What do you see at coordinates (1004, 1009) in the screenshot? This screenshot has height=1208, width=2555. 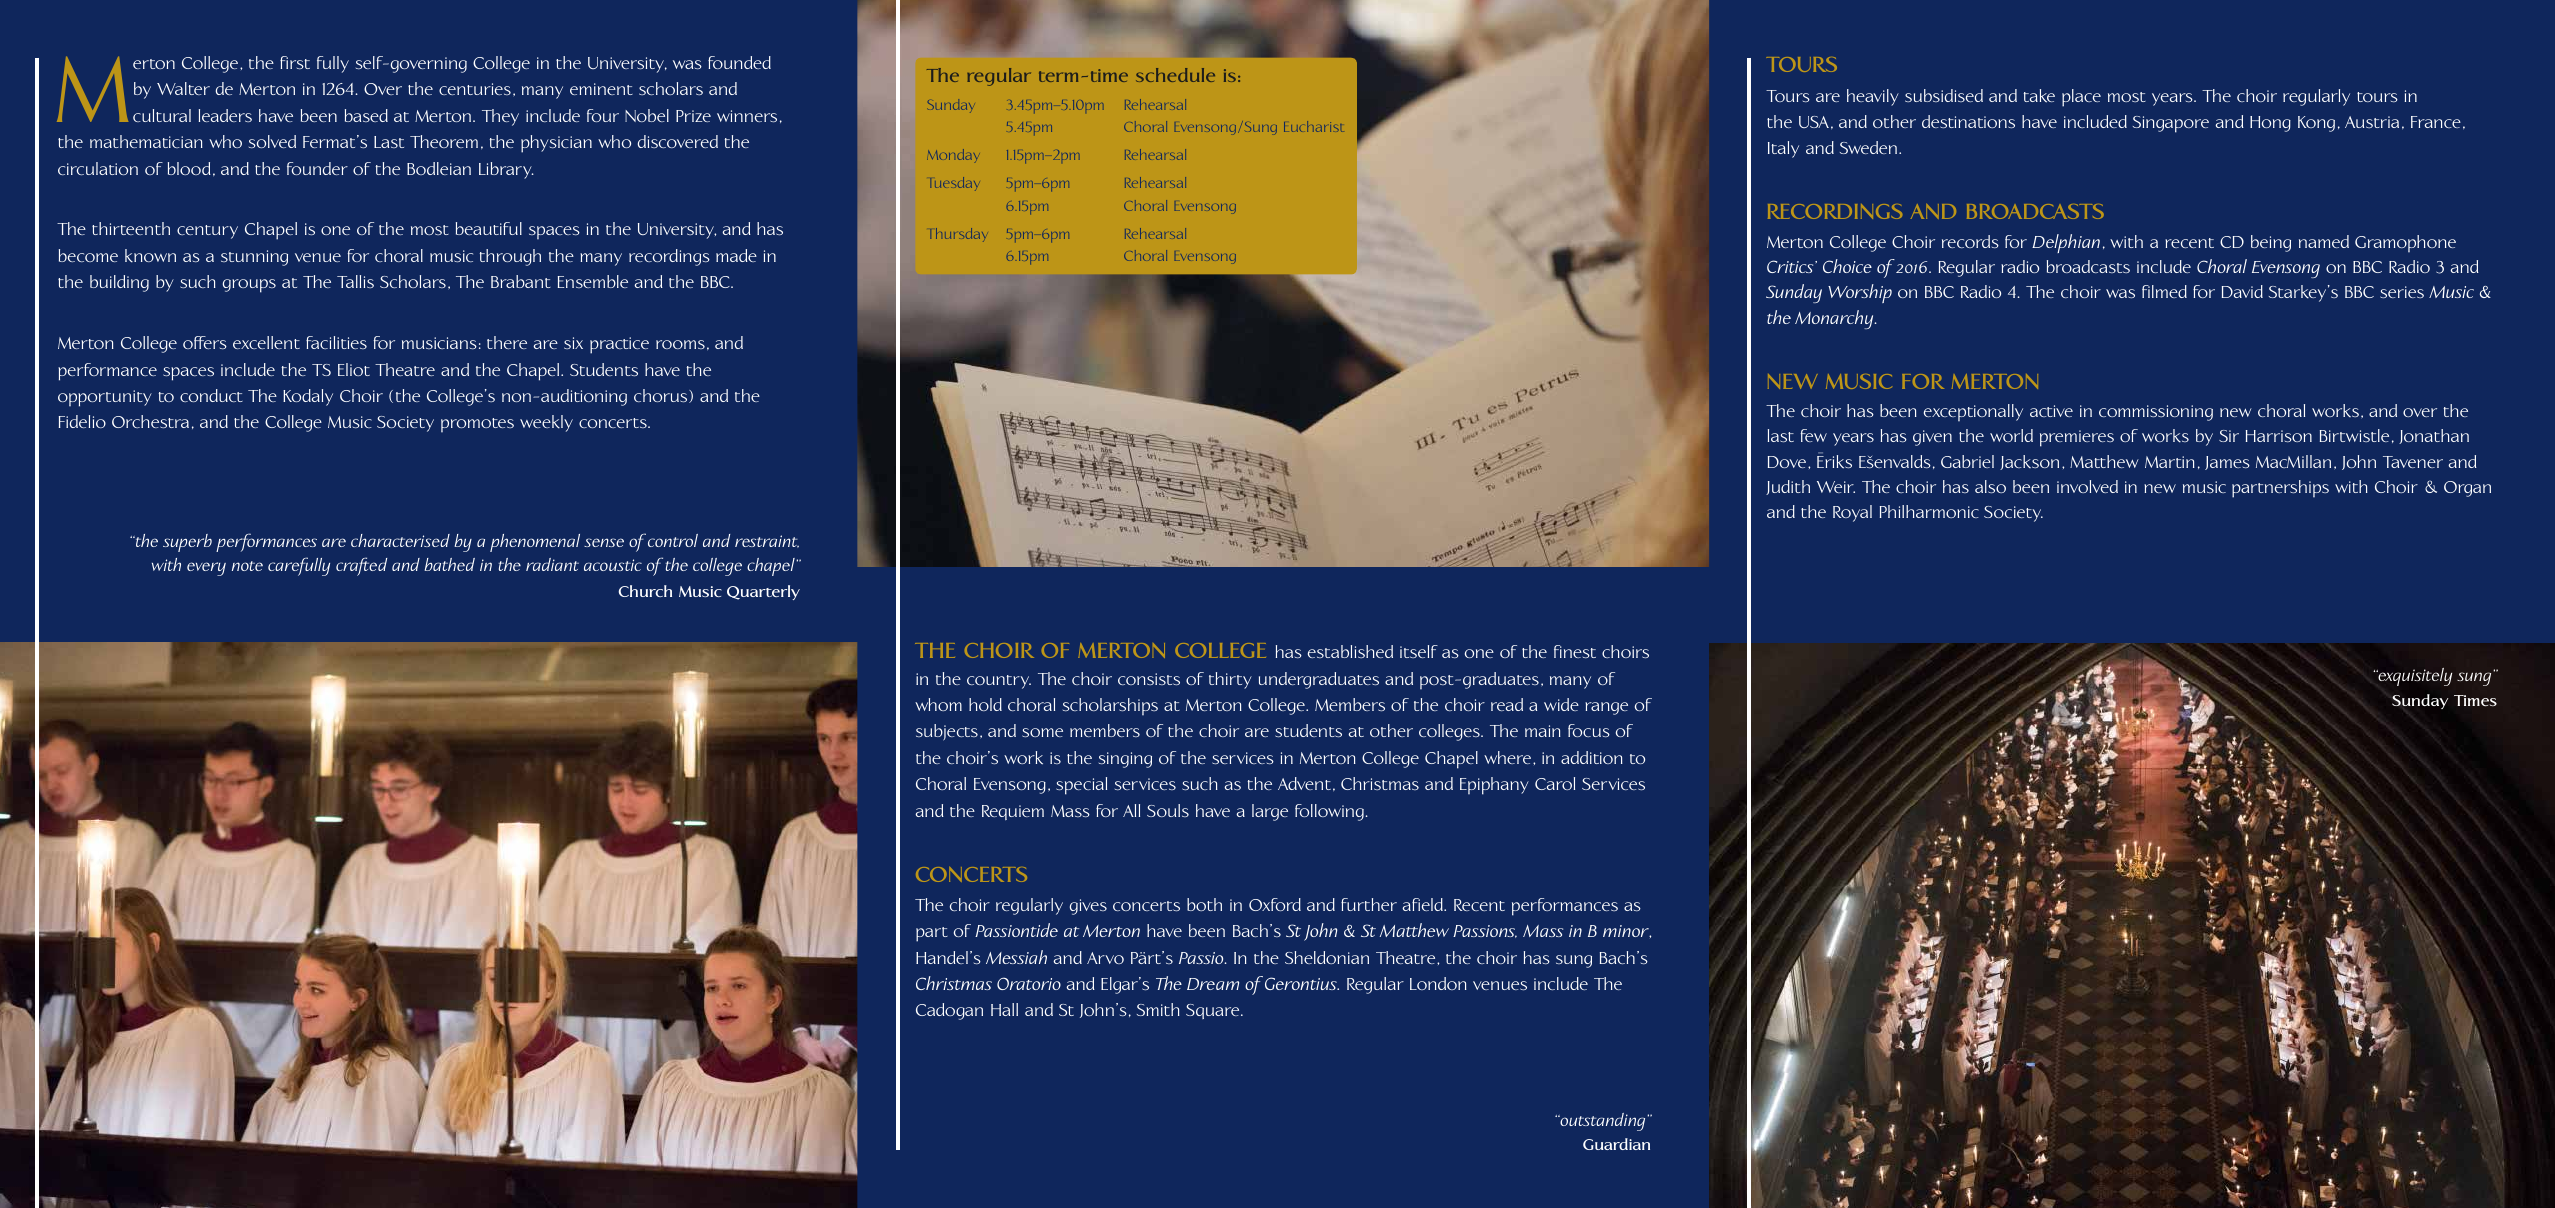 I see `Hall` at bounding box center [1004, 1009].
